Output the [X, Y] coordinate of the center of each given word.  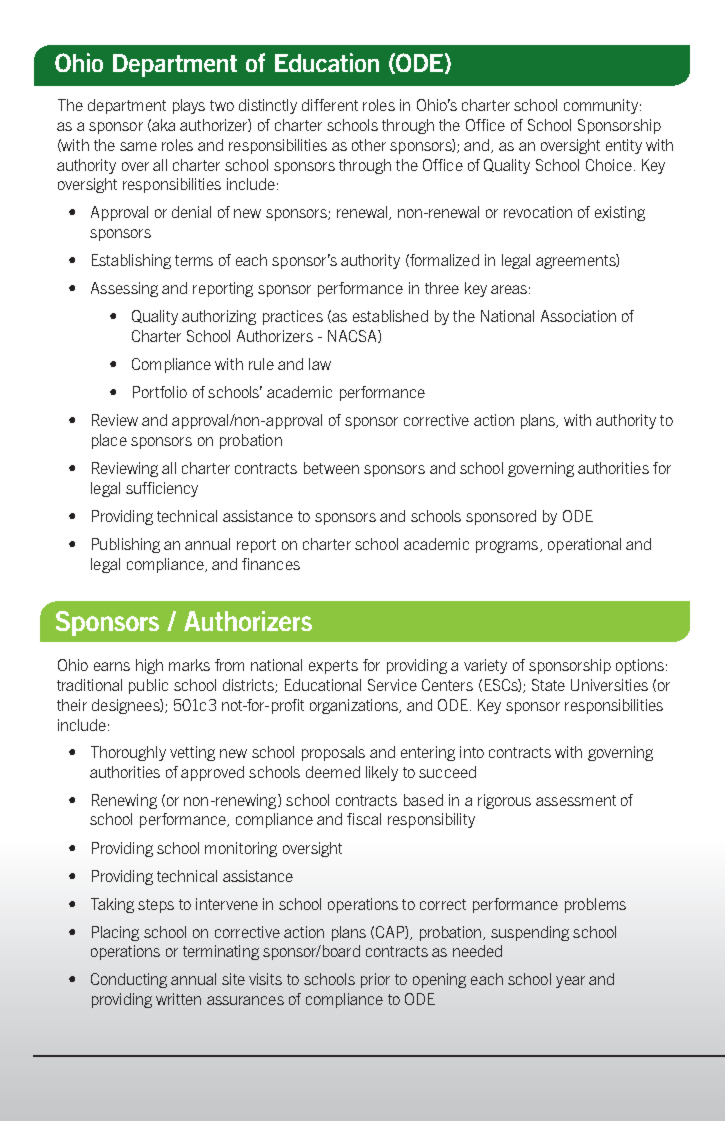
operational [584, 545]
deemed [333, 772]
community [602, 106]
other [369, 145]
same [138, 146]
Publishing [126, 545]
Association [578, 316]
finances [271, 564]
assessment [576, 800]
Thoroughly [128, 753]
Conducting [129, 980]
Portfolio [160, 392]
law [320, 364]
